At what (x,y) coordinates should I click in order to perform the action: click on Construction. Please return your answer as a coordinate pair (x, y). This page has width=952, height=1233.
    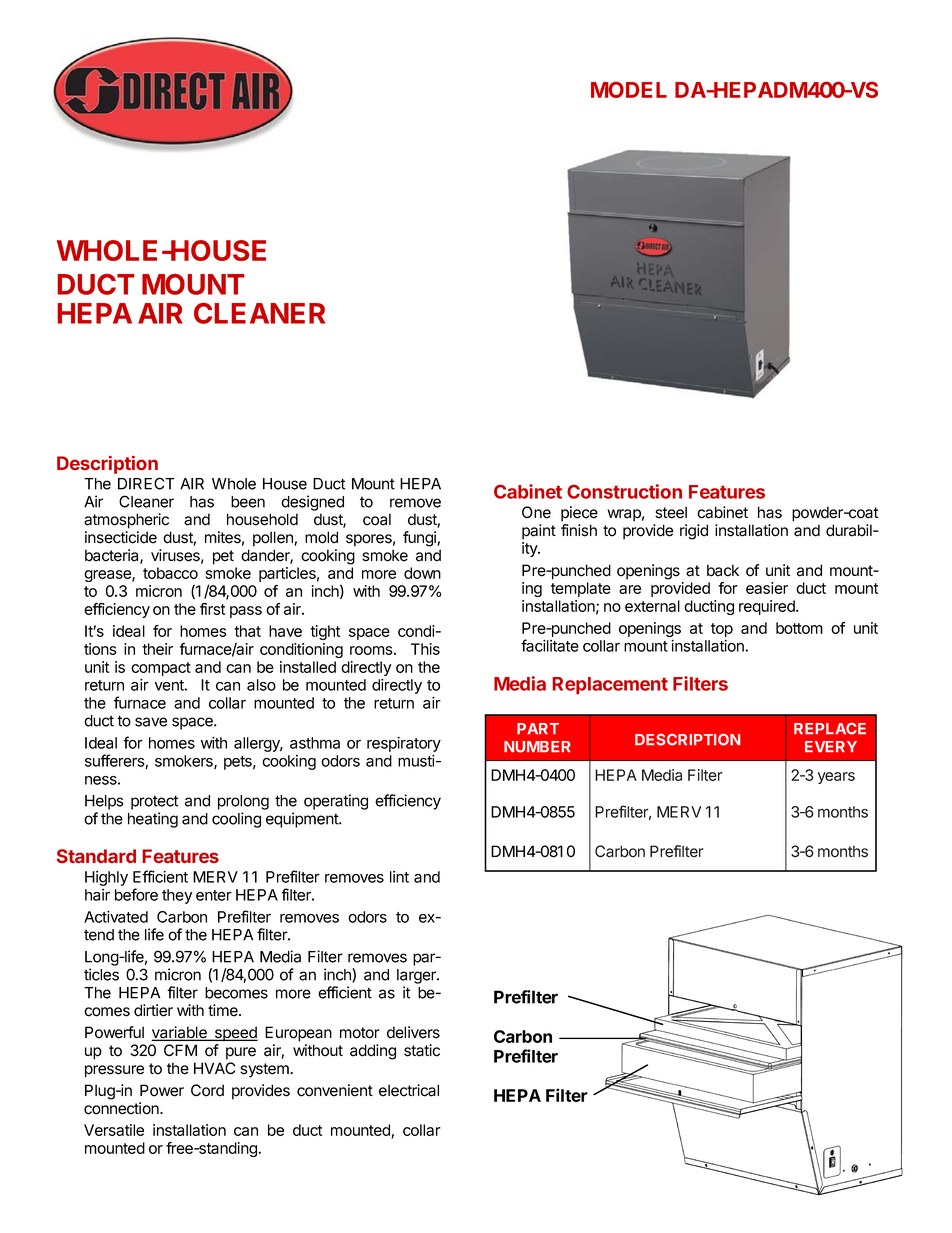
    Looking at the image, I should click on (624, 491).
